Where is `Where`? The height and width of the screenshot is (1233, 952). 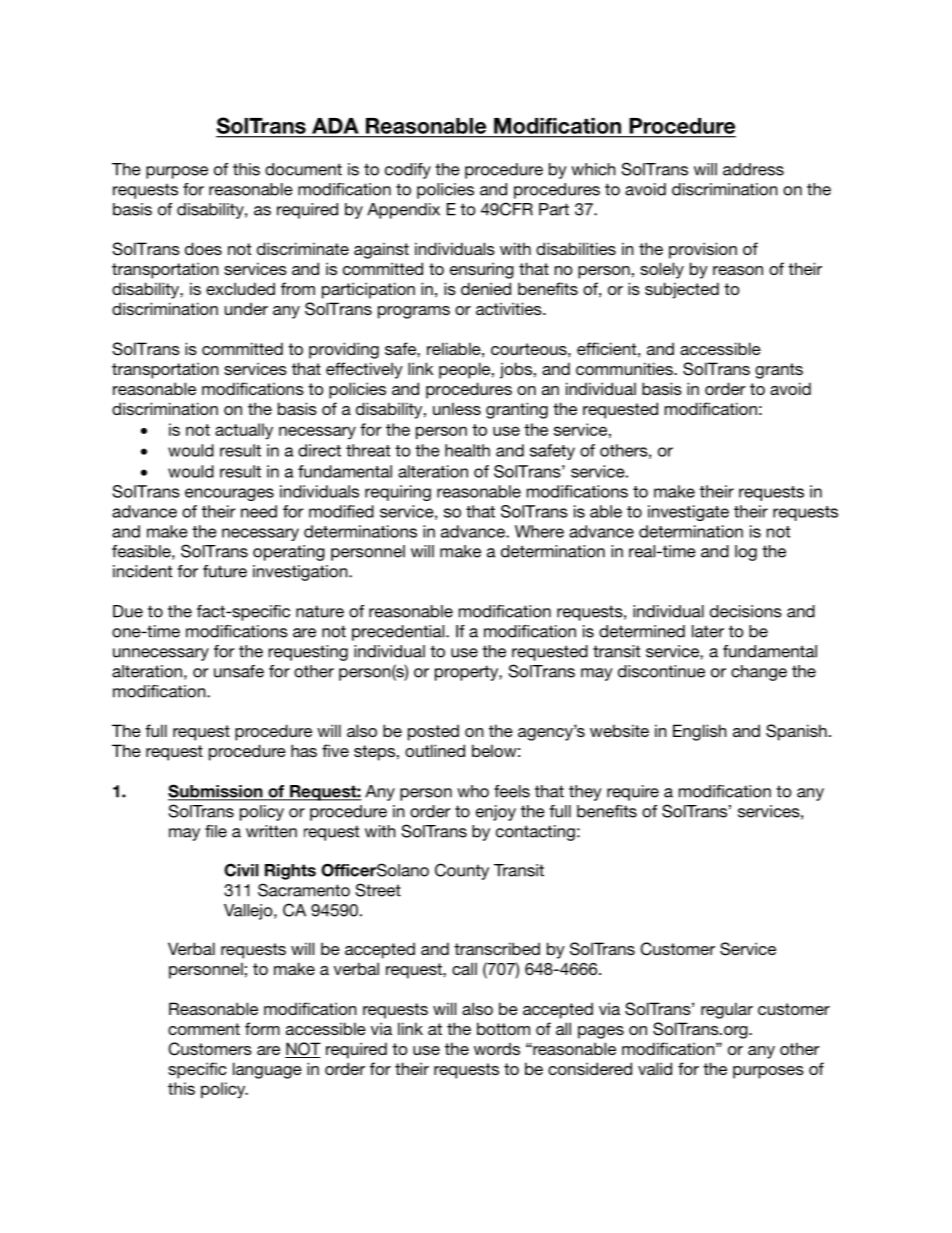
Where is located at coordinates (539, 531).
